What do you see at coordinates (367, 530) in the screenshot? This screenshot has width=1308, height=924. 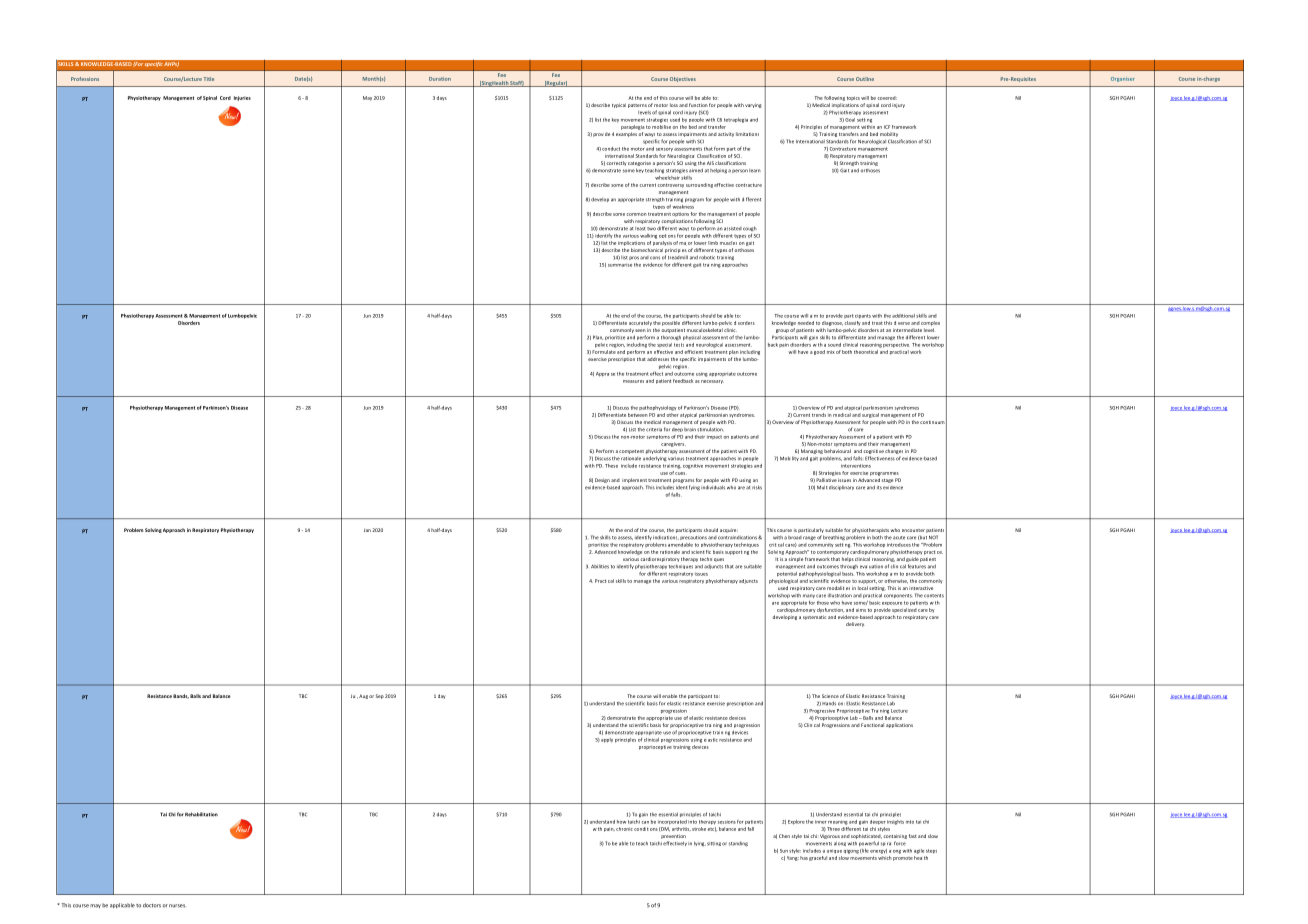 I see `Jan` at bounding box center [367, 530].
